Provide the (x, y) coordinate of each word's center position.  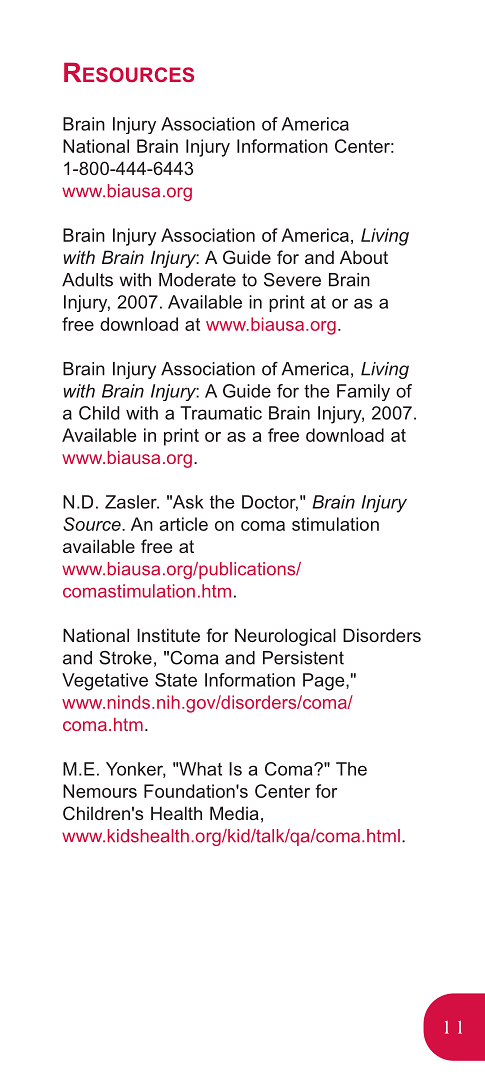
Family (363, 392)
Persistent (303, 658)
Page (325, 682)
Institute (168, 635)
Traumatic (221, 413)
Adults (87, 280)
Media (234, 813)
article (183, 524)
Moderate (197, 280)
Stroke (125, 658)
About (364, 257)
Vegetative (105, 682)
